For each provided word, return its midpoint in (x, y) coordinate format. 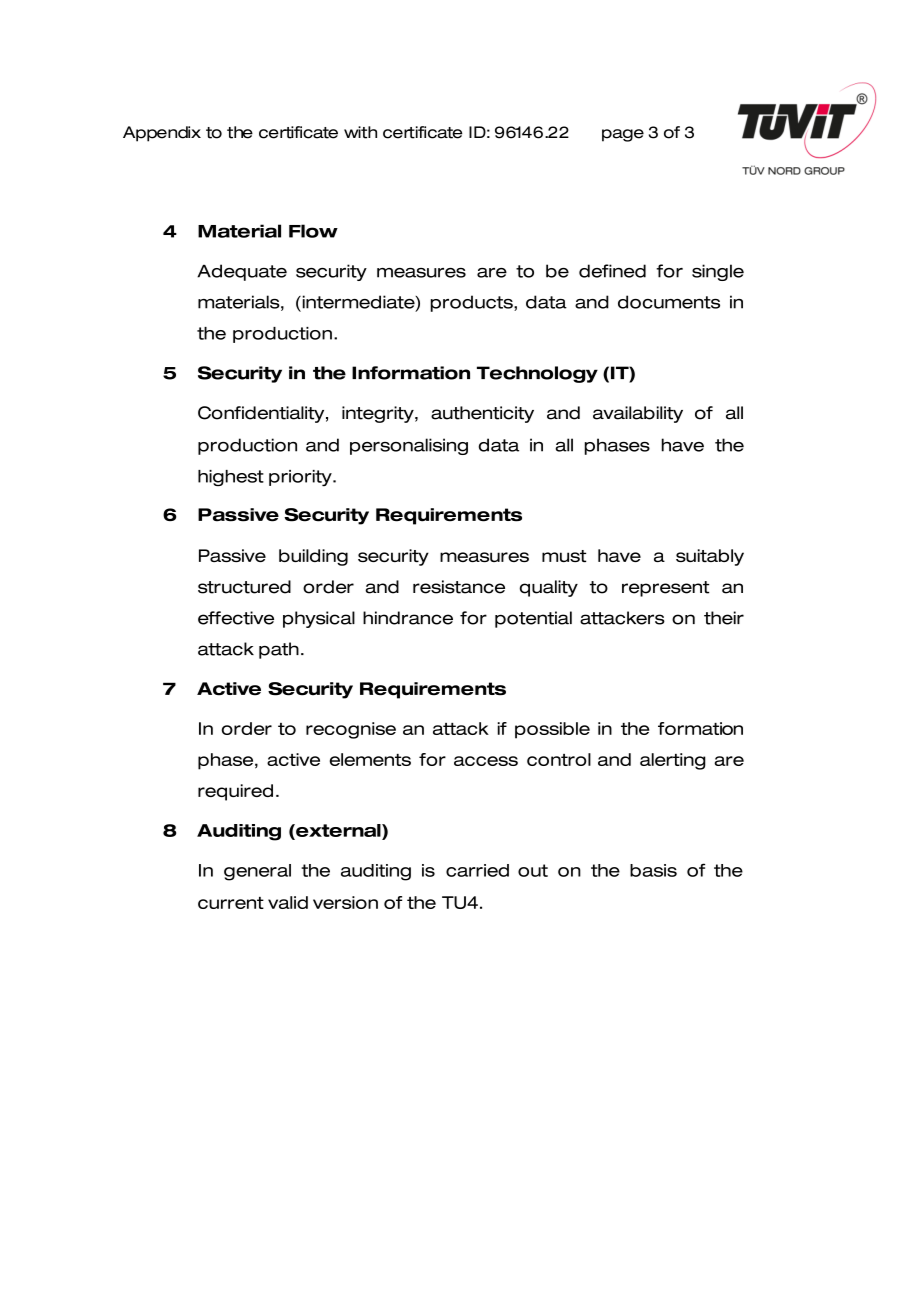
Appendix (162, 134)
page (623, 135)
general (257, 872)
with (360, 132)
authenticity (482, 414)
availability (638, 414)
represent (665, 589)
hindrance (408, 618)
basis (653, 870)
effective (236, 618)
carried (477, 870)
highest (231, 478)
